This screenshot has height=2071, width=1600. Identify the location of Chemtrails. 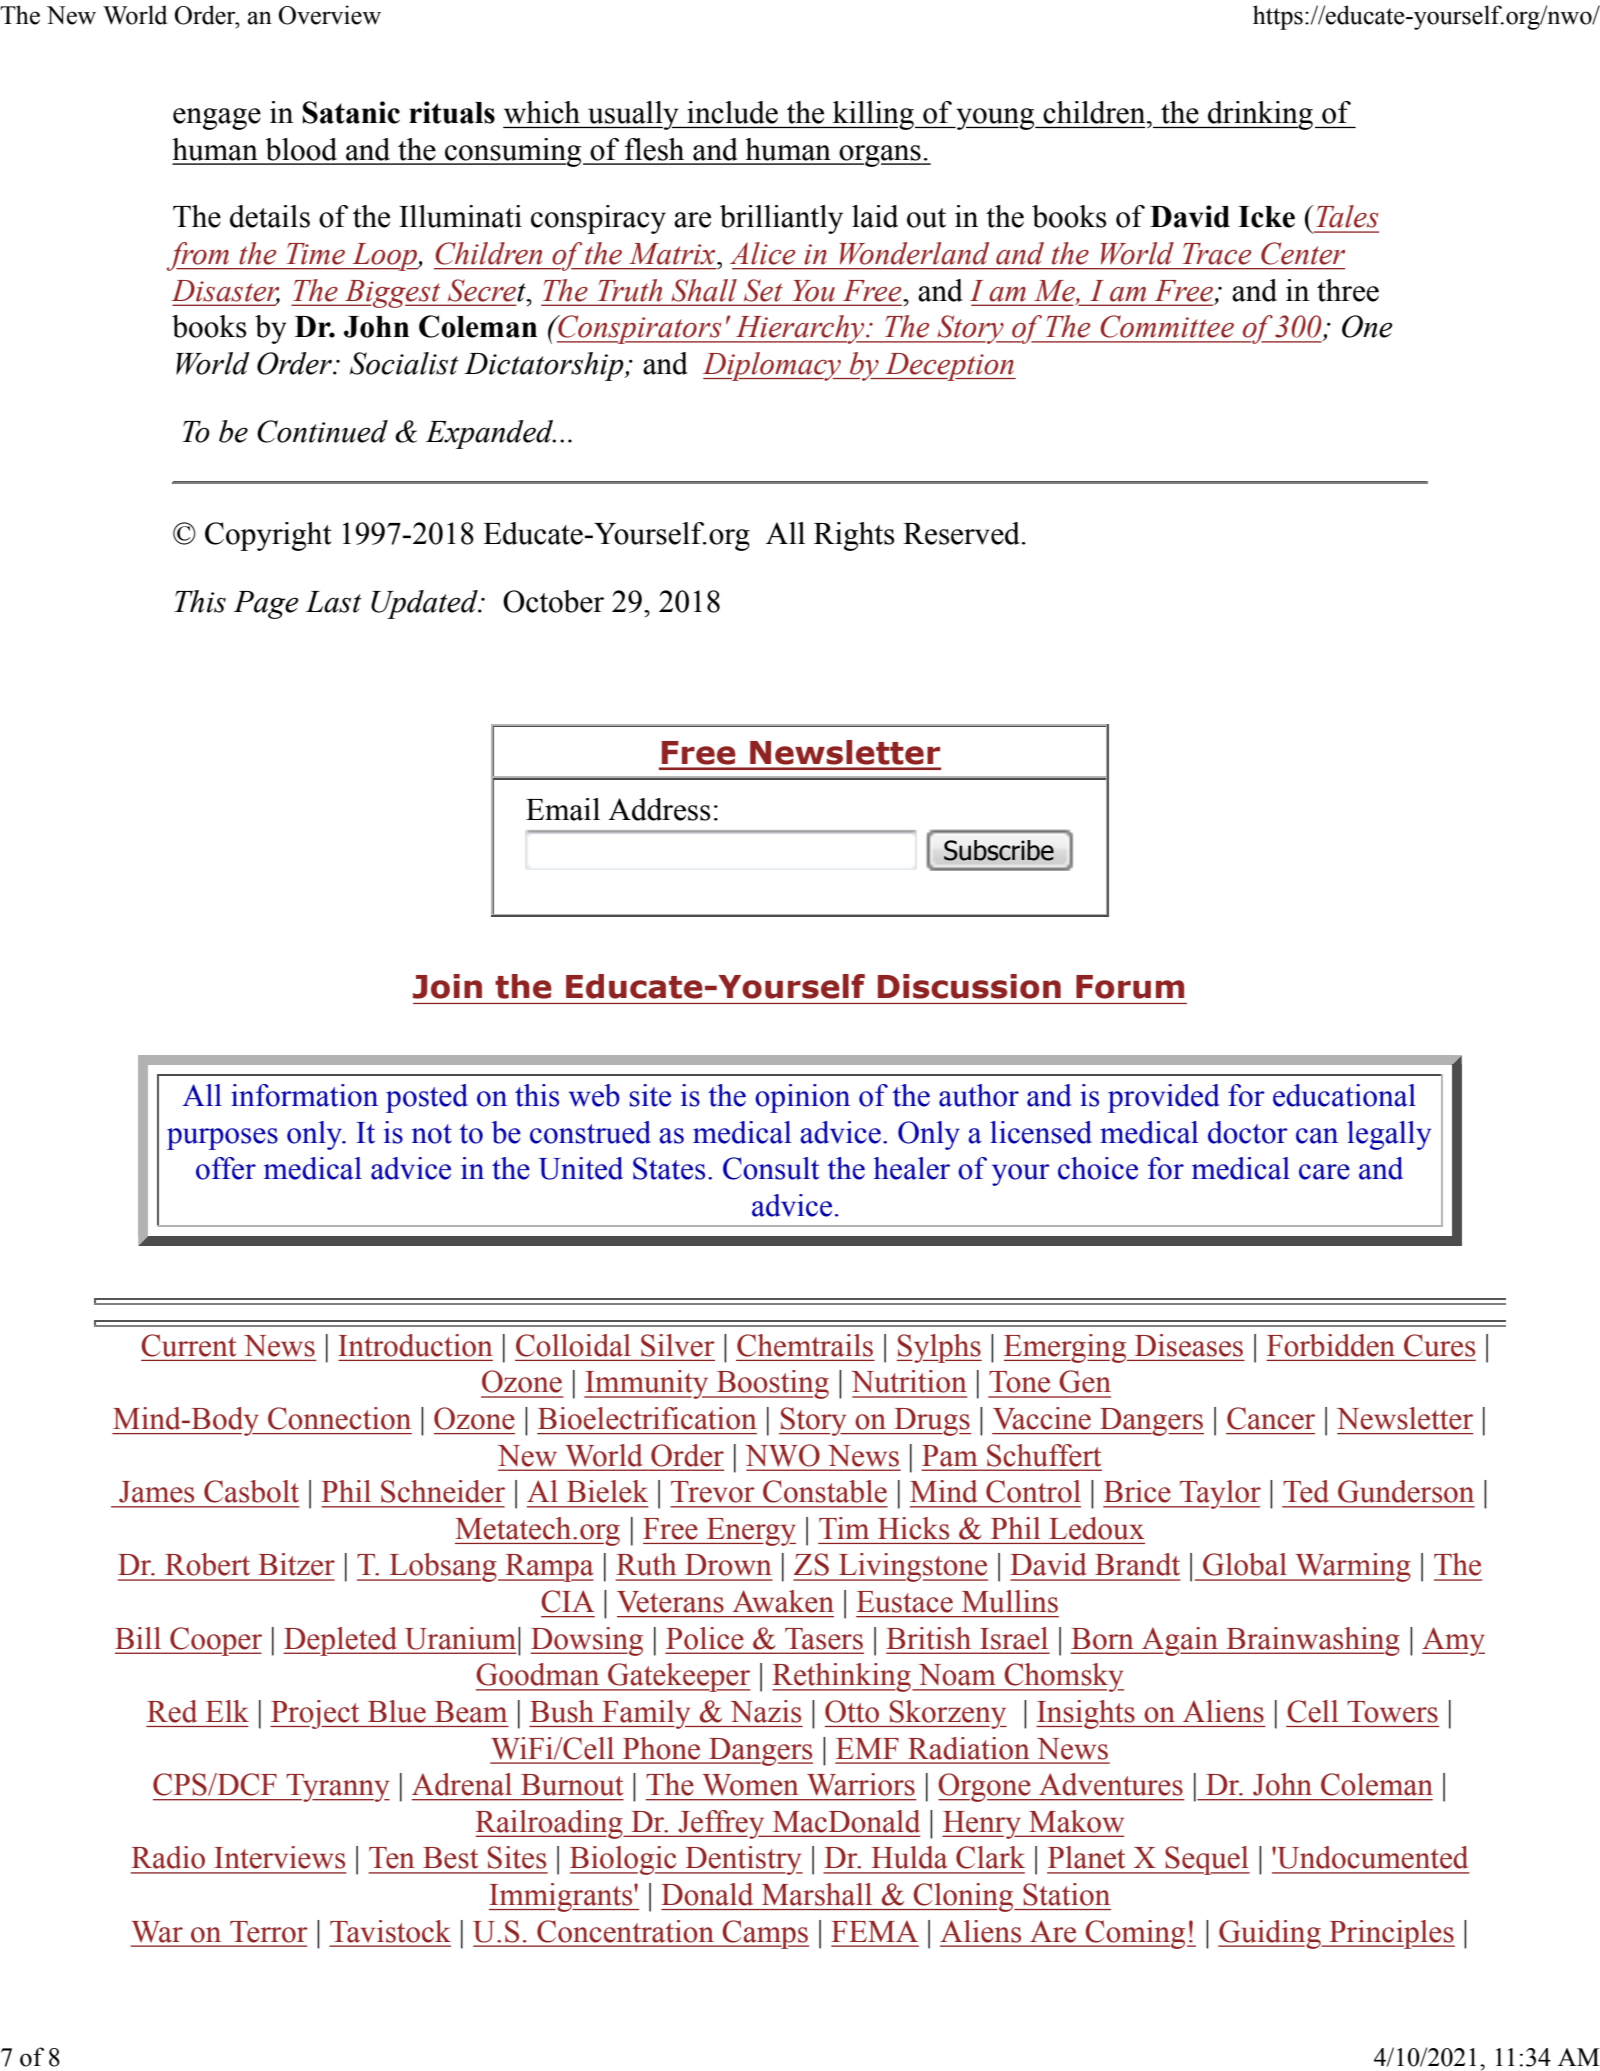
(805, 1345).
